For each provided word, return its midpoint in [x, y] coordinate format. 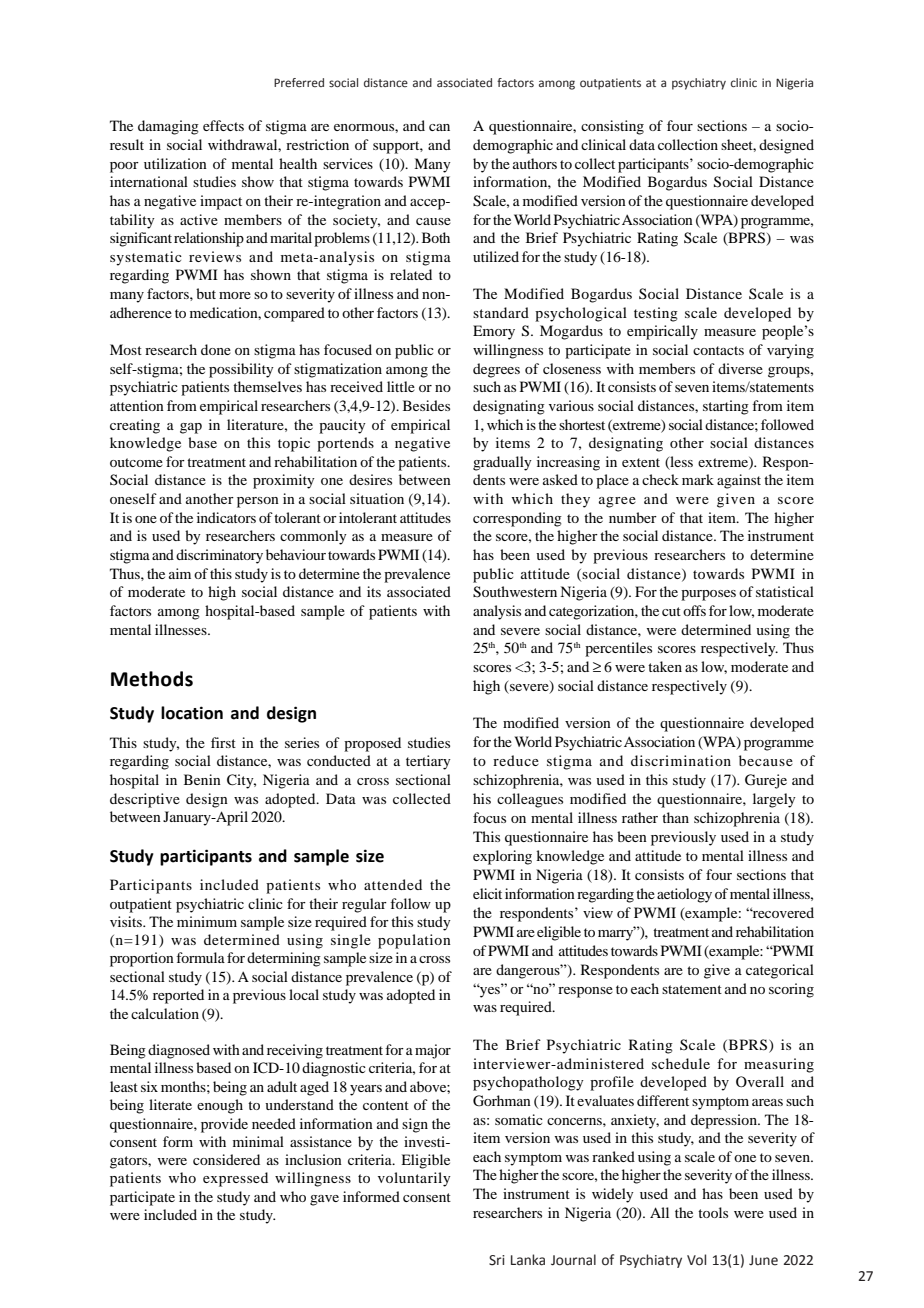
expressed [235, 1179]
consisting [612, 127]
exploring [502, 857]
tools [713, 1212]
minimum [207, 921]
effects [223, 125]
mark [698, 479]
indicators [226, 517]
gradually [502, 463]
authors [535, 163]
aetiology [684, 895]
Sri [497, 1260]
